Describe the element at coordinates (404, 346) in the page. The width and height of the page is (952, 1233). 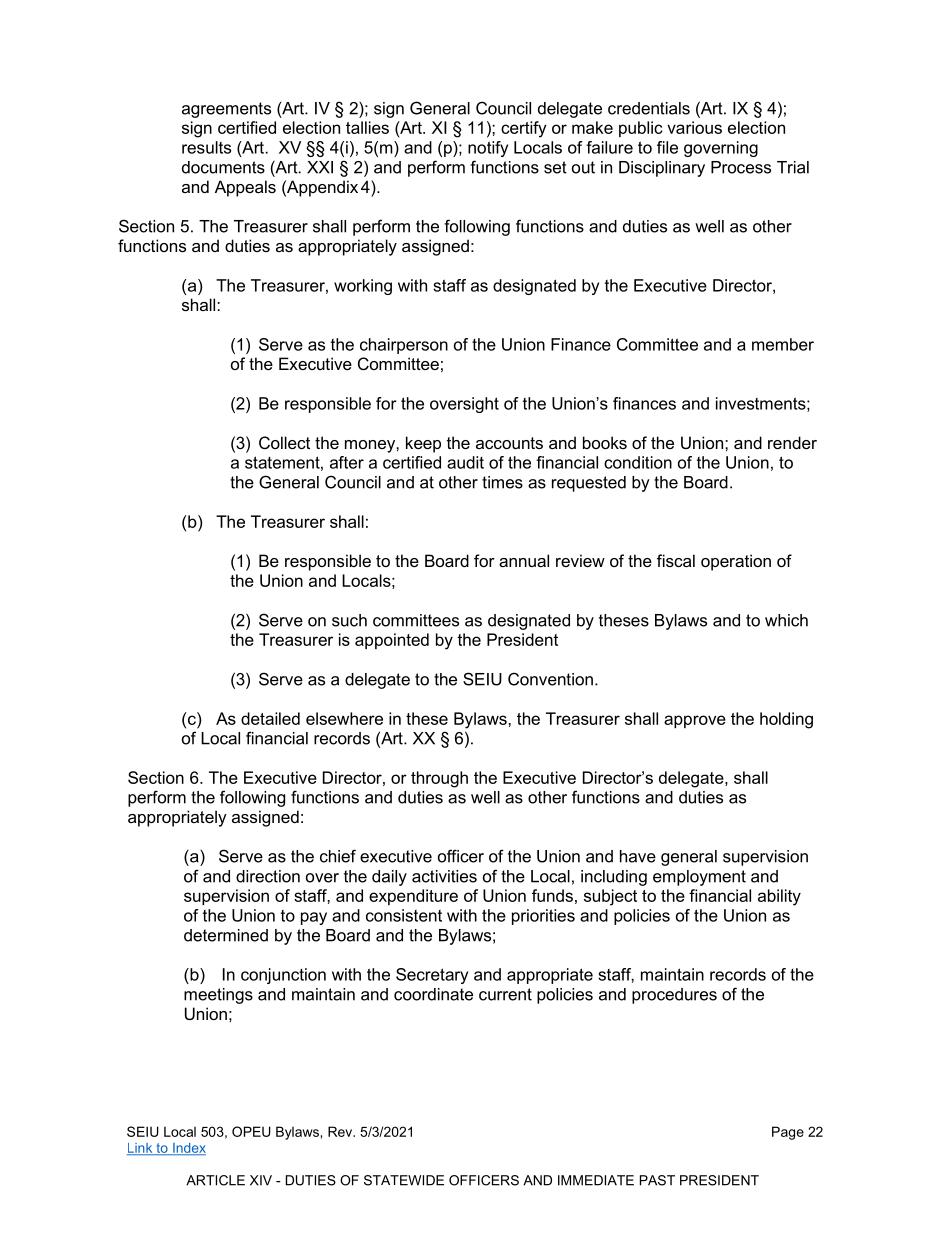
I see `chairperson` at that location.
